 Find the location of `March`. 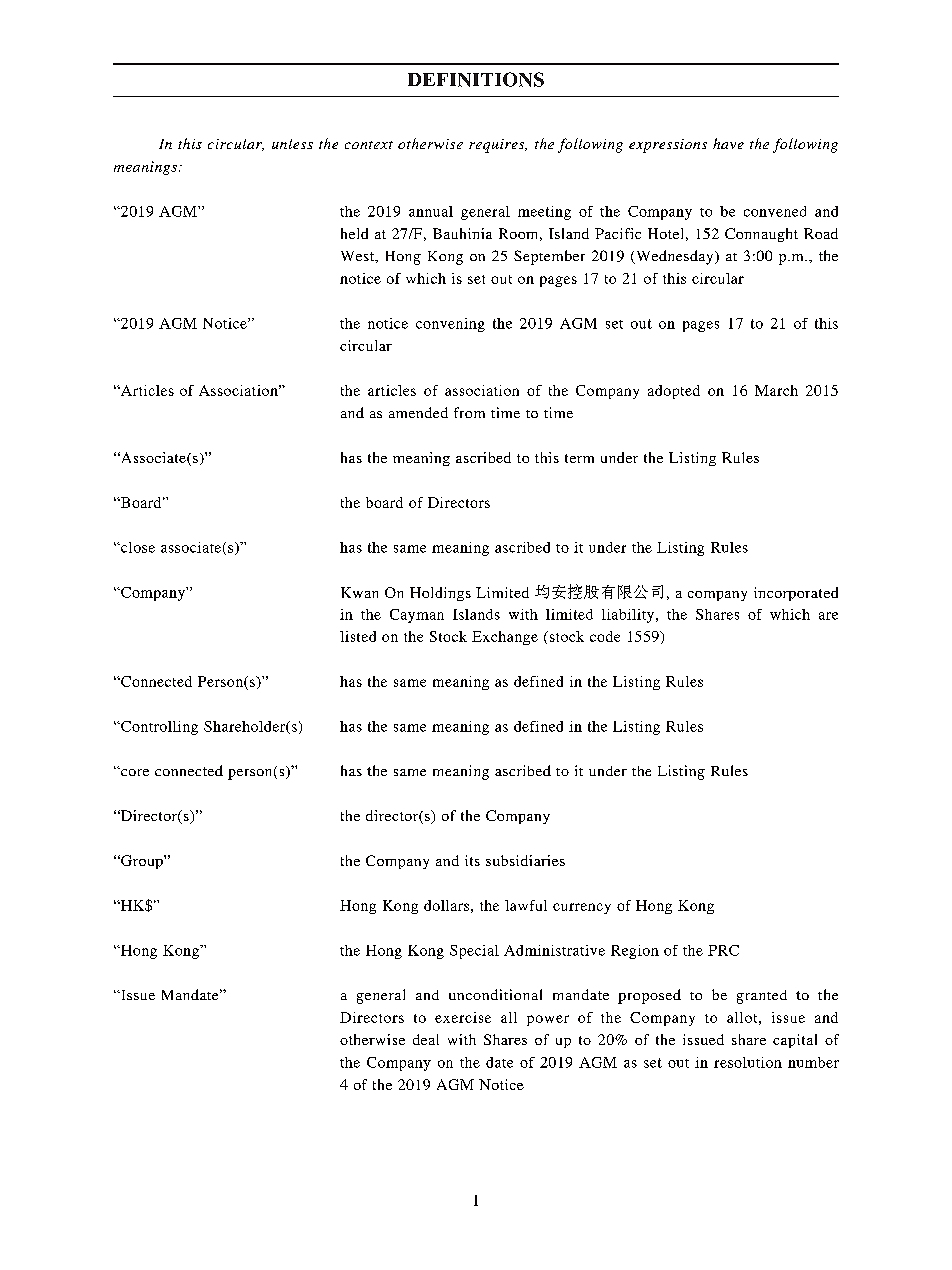

March is located at coordinates (776, 390).
